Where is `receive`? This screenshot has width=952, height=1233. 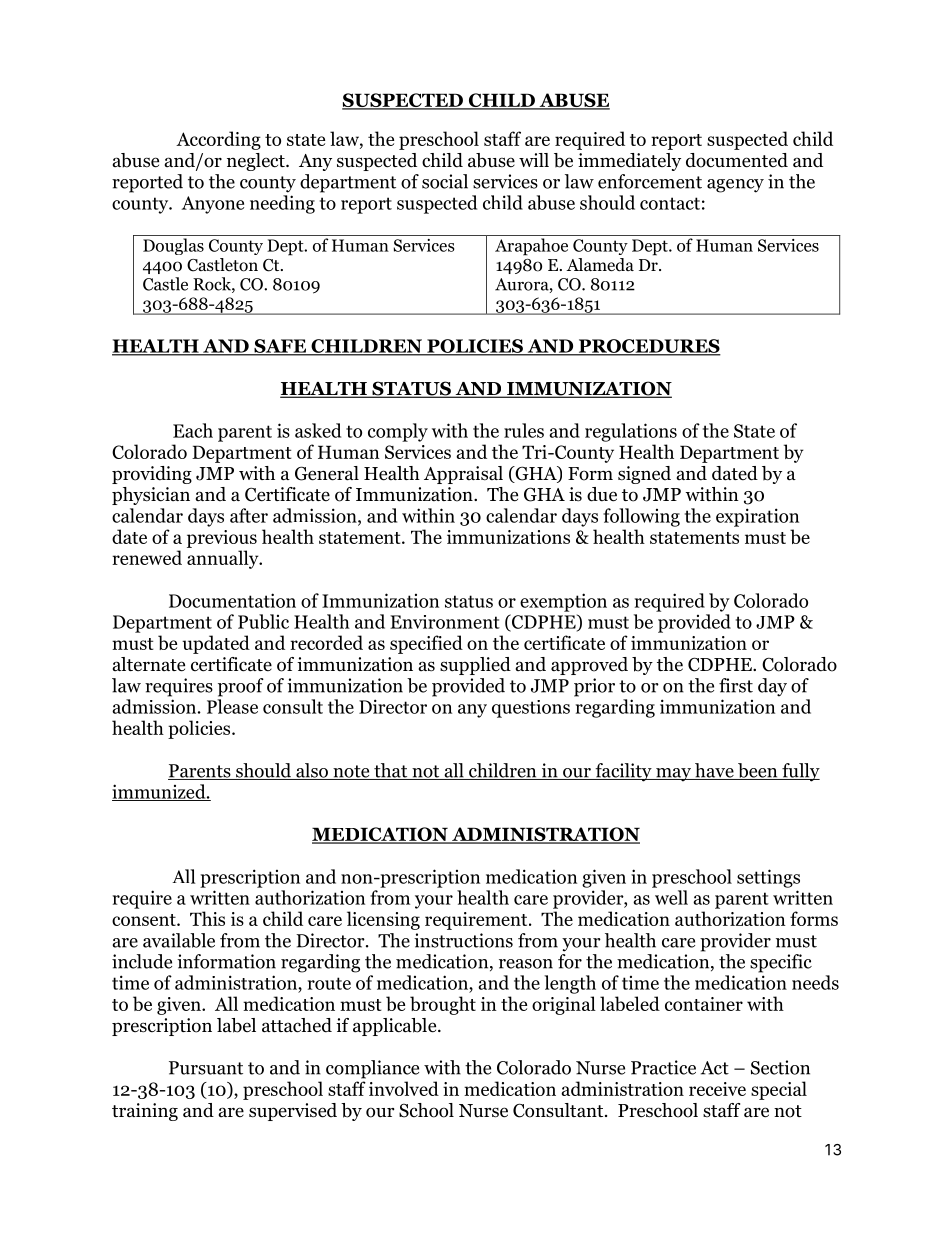 receive is located at coordinates (717, 1089).
